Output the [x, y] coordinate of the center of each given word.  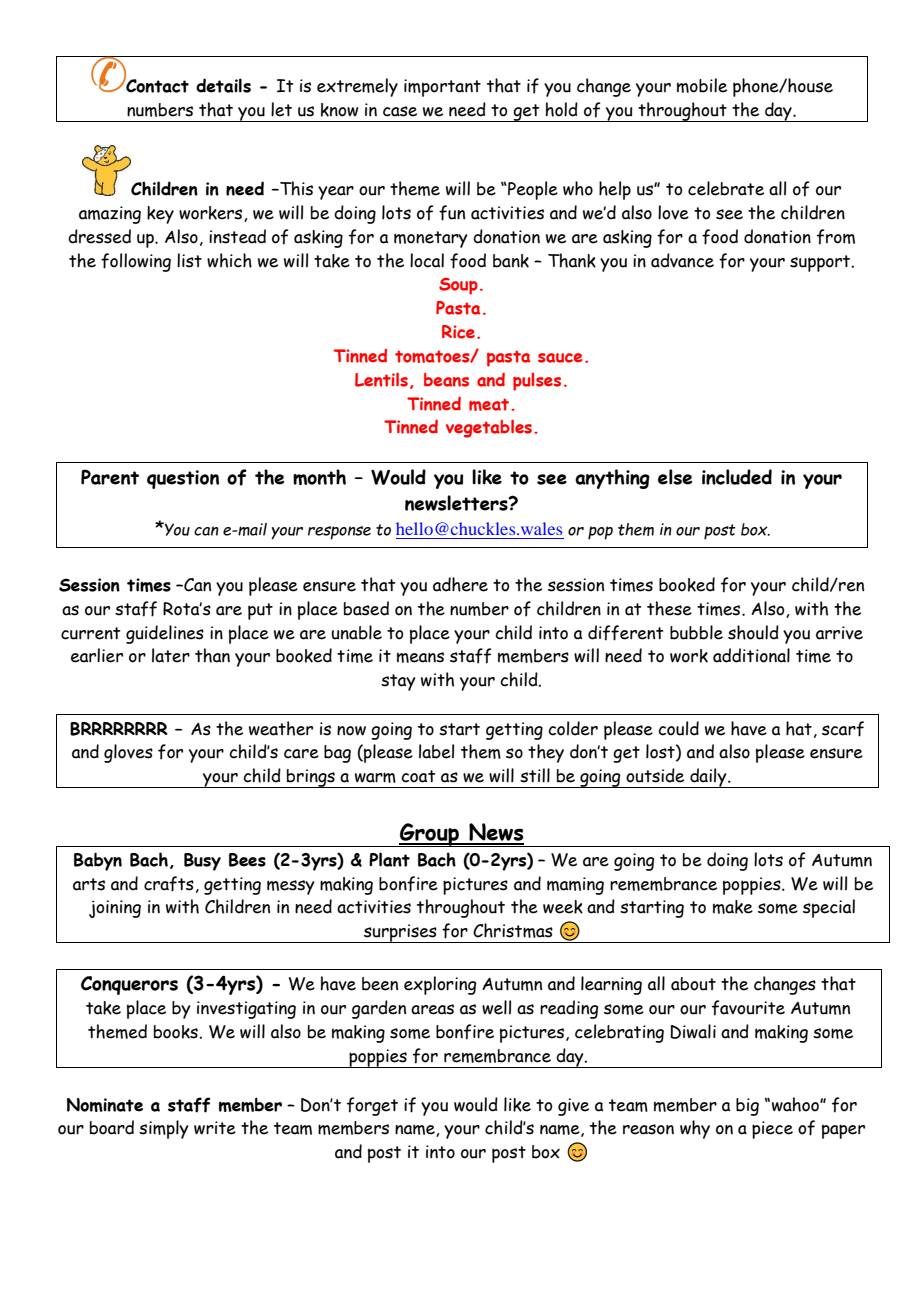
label [436, 751]
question [183, 479]
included [737, 477]
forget [372, 1106]
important [442, 88]
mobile [702, 85]
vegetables [489, 428]
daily [708, 778]
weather [281, 728]
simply [164, 1129]
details [223, 85]
